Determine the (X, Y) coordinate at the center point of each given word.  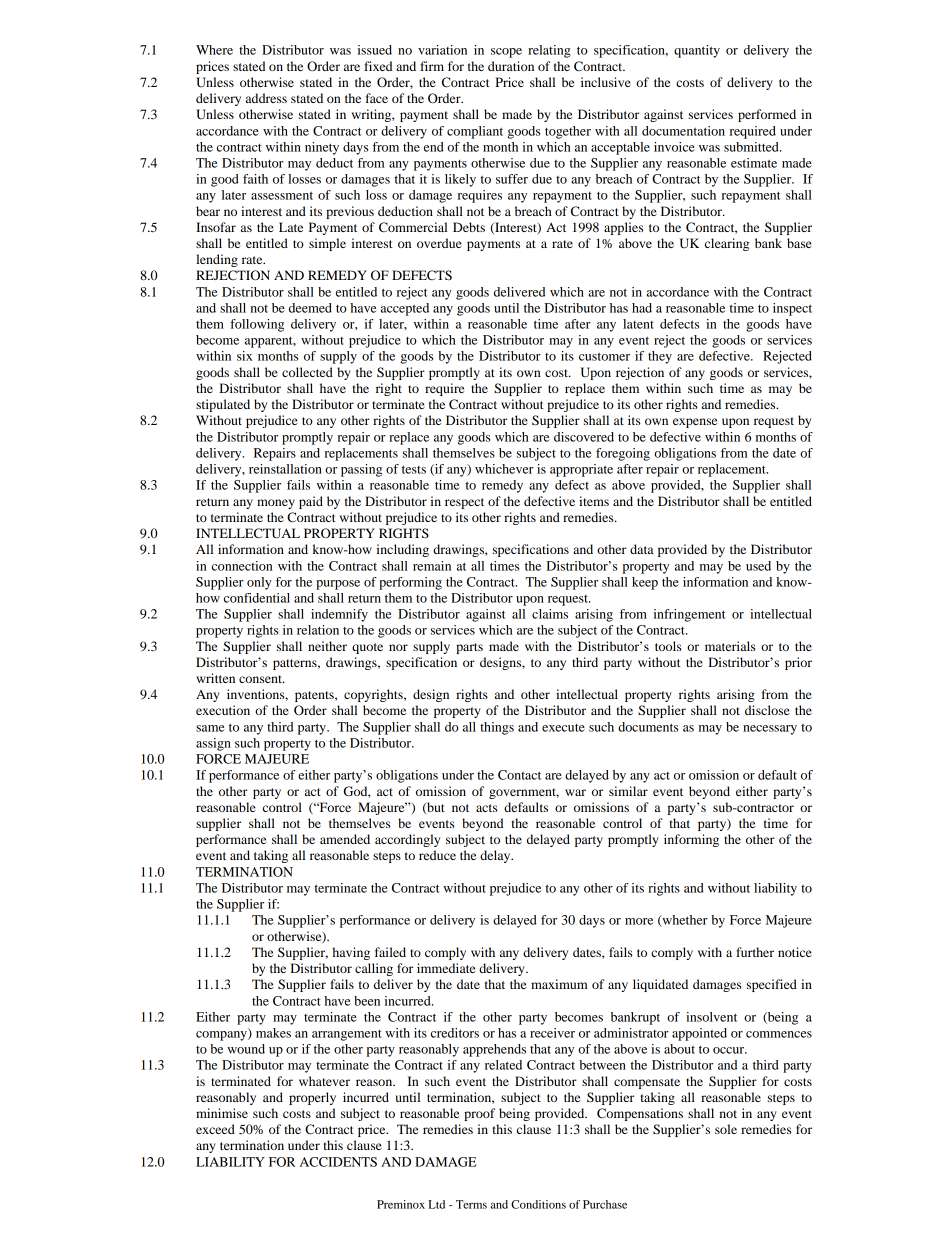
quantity (697, 51)
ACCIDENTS (338, 1162)
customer (604, 357)
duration (511, 66)
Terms (471, 1204)
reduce (437, 855)
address (266, 98)
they (660, 357)
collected (307, 372)
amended (345, 839)
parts (469, 648)
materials (730, 646)
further (755, 952)
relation (318, 630)
